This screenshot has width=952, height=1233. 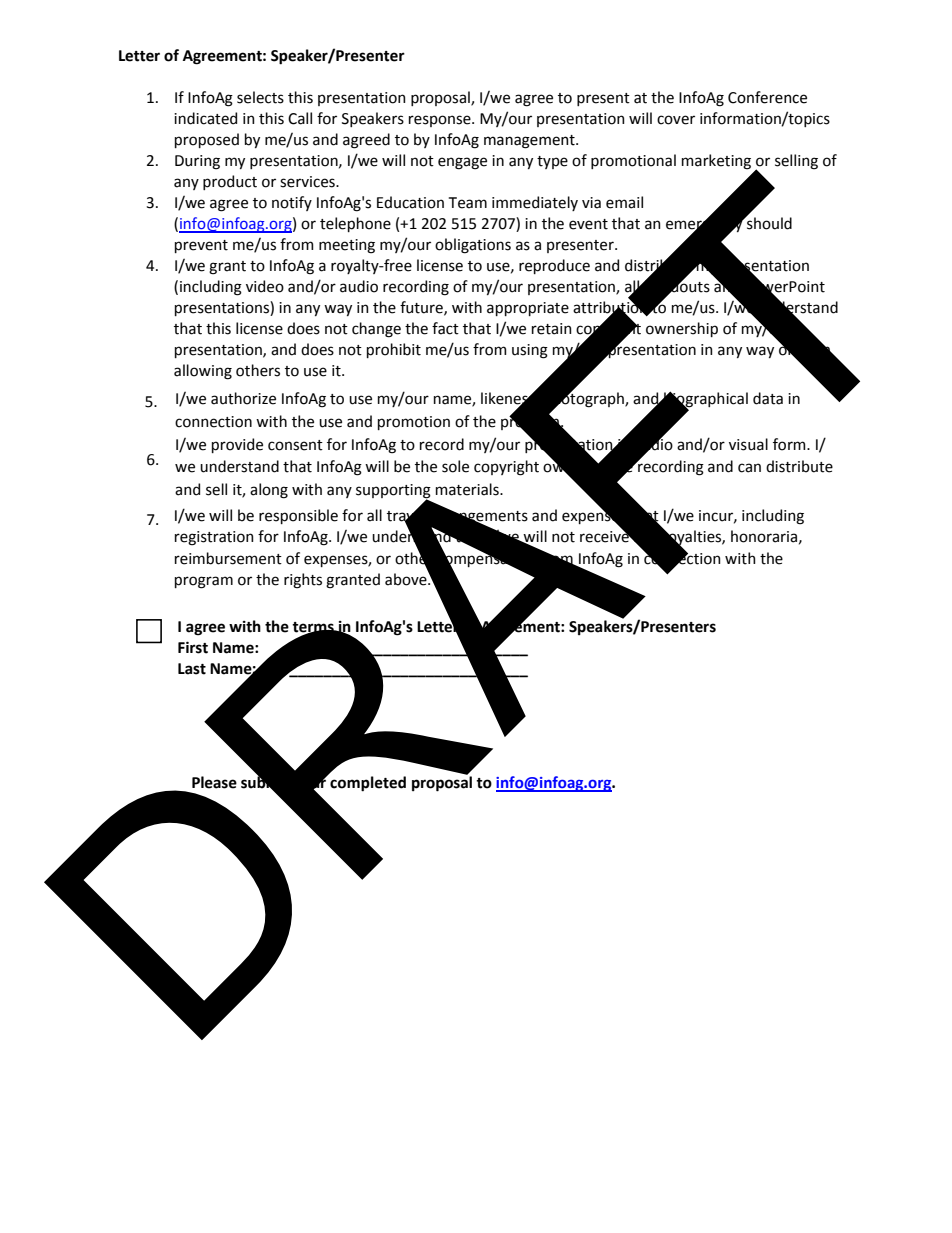 What do you see at coordinates (303, 581) in the screenshot?
I see `rights` at bounding box center [303, 581].
